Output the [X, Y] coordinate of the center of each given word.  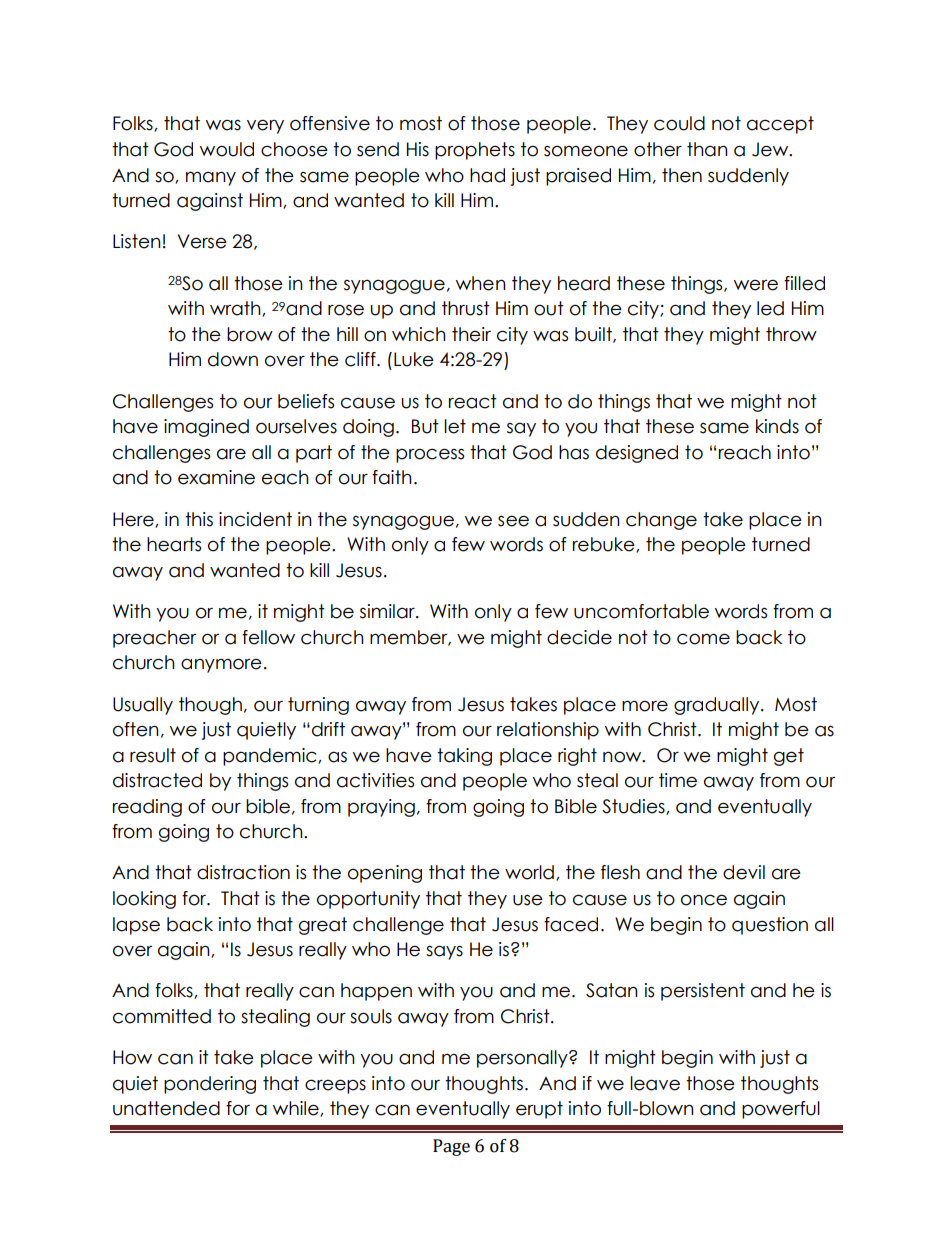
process [430, 455]
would [227, 149]
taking [464, 757]
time [678, 780]
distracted [157, 780]
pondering [210, 1085]
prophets [475, 151]
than [707, 149]
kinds [777, 426]
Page [451, 1147]
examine [216, 477]
